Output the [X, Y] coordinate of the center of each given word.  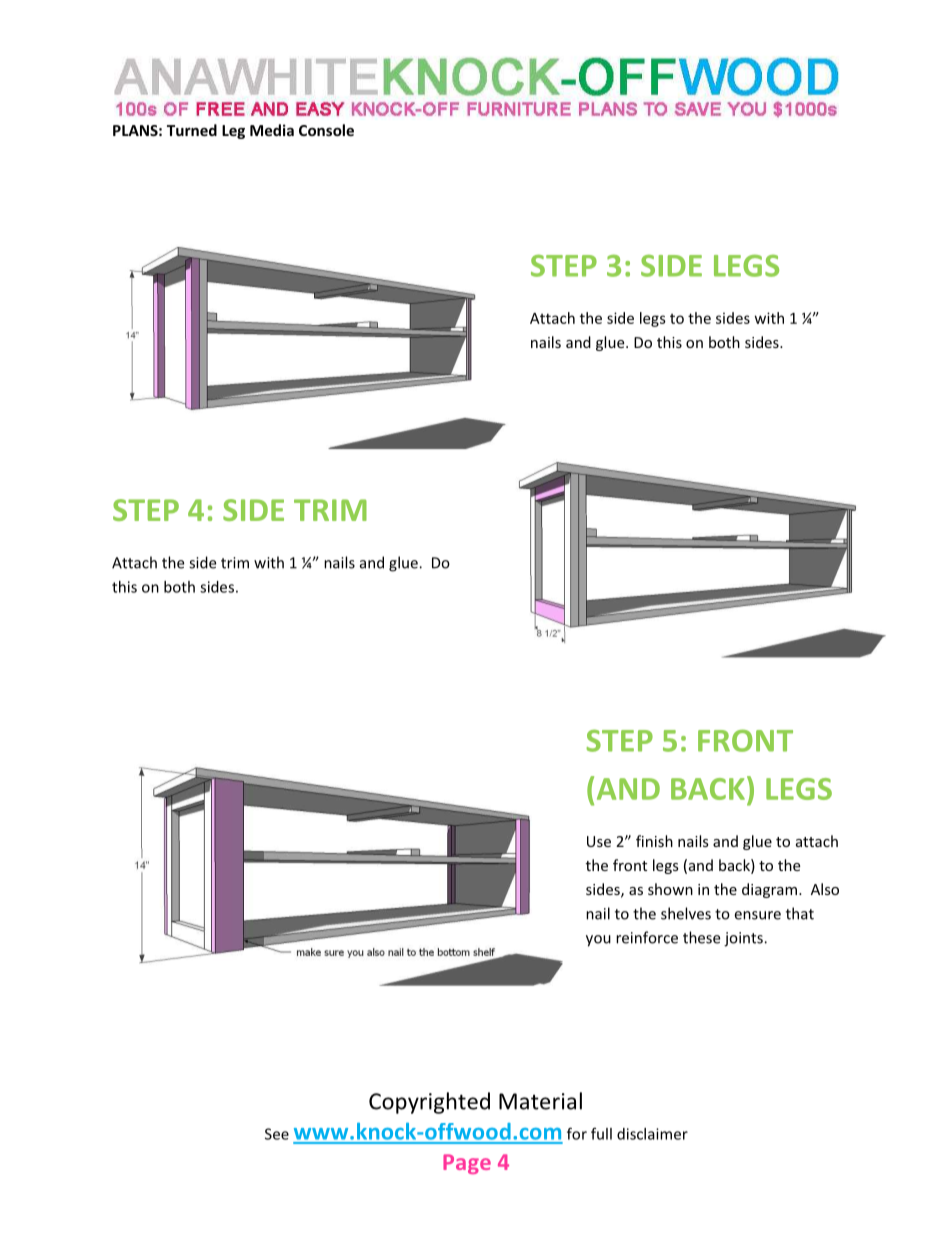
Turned [192, 130]
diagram [769, 890]
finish [654, 841]
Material [540, 1101]
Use [599, 841]
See [277, 1134]
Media [272, 130]
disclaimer [652, 1134]
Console [326, 130]
